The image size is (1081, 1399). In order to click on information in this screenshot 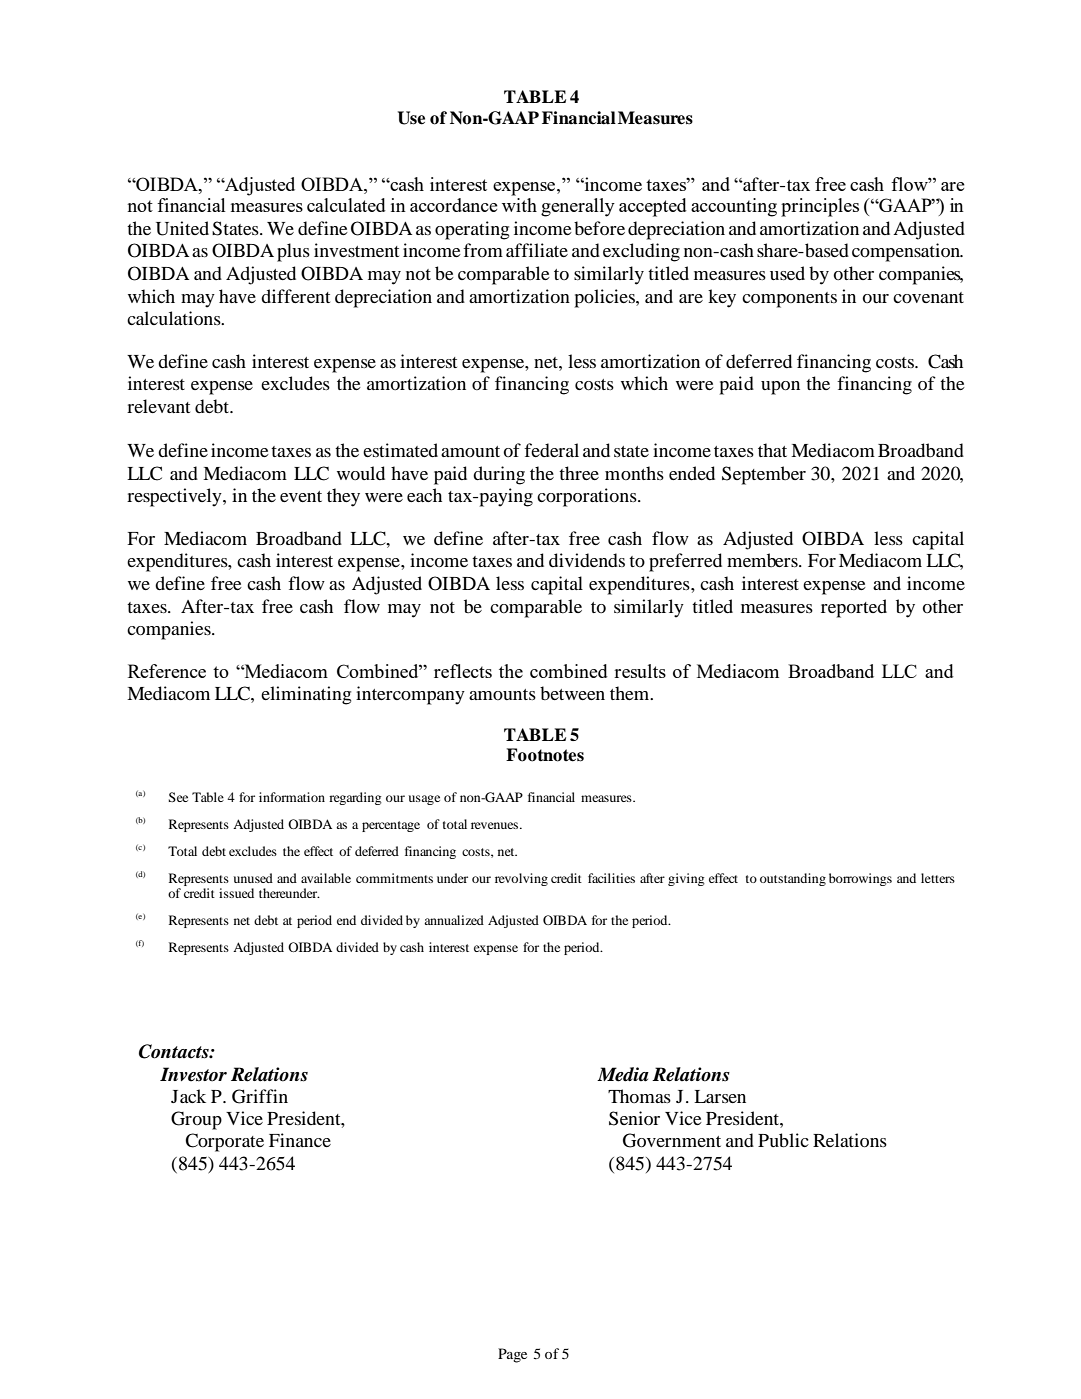, I will do `click(292, 797)`.
